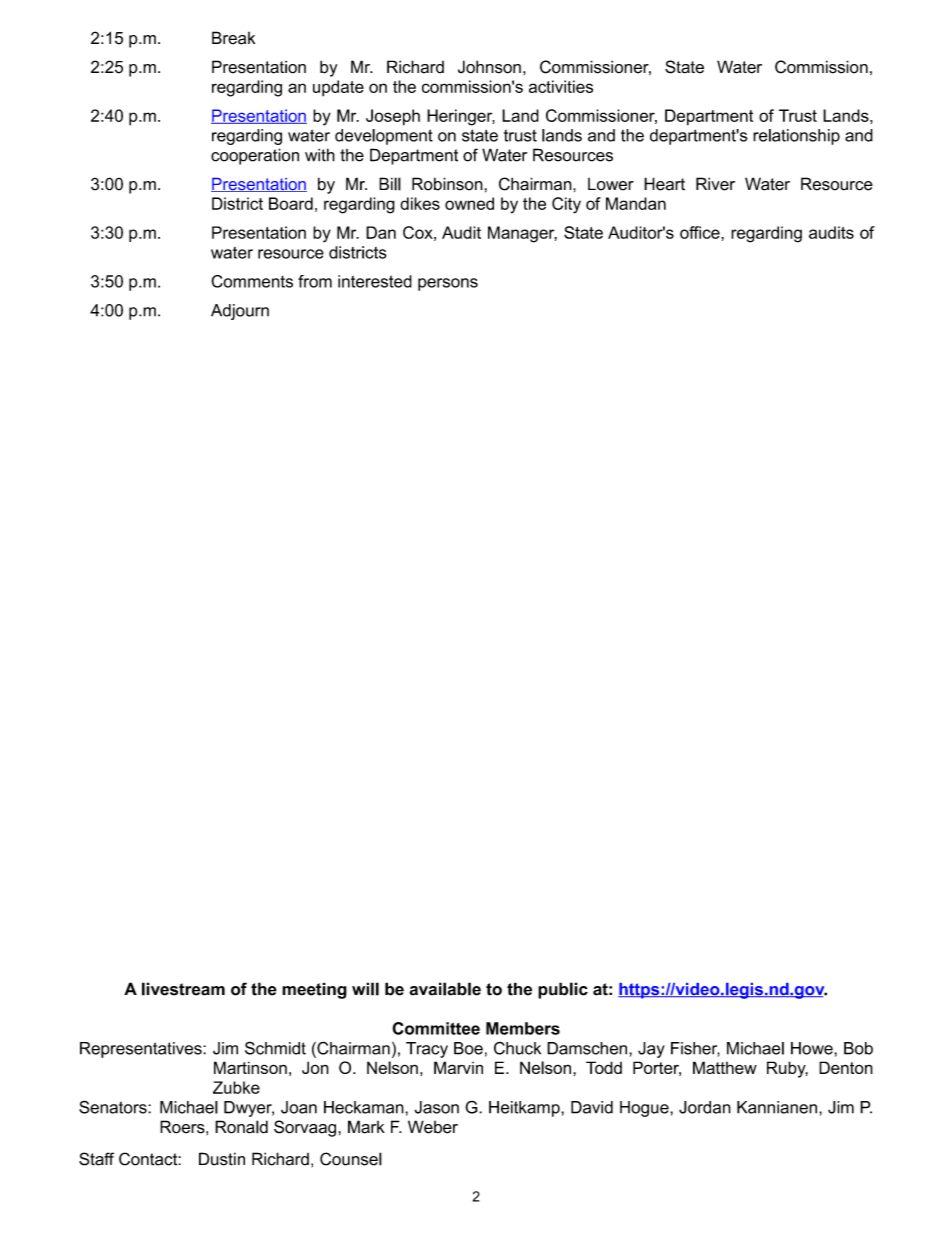  What do you see at coordinates (701, 232) in the image?
I see `office` at bounding box center [701, 232].
